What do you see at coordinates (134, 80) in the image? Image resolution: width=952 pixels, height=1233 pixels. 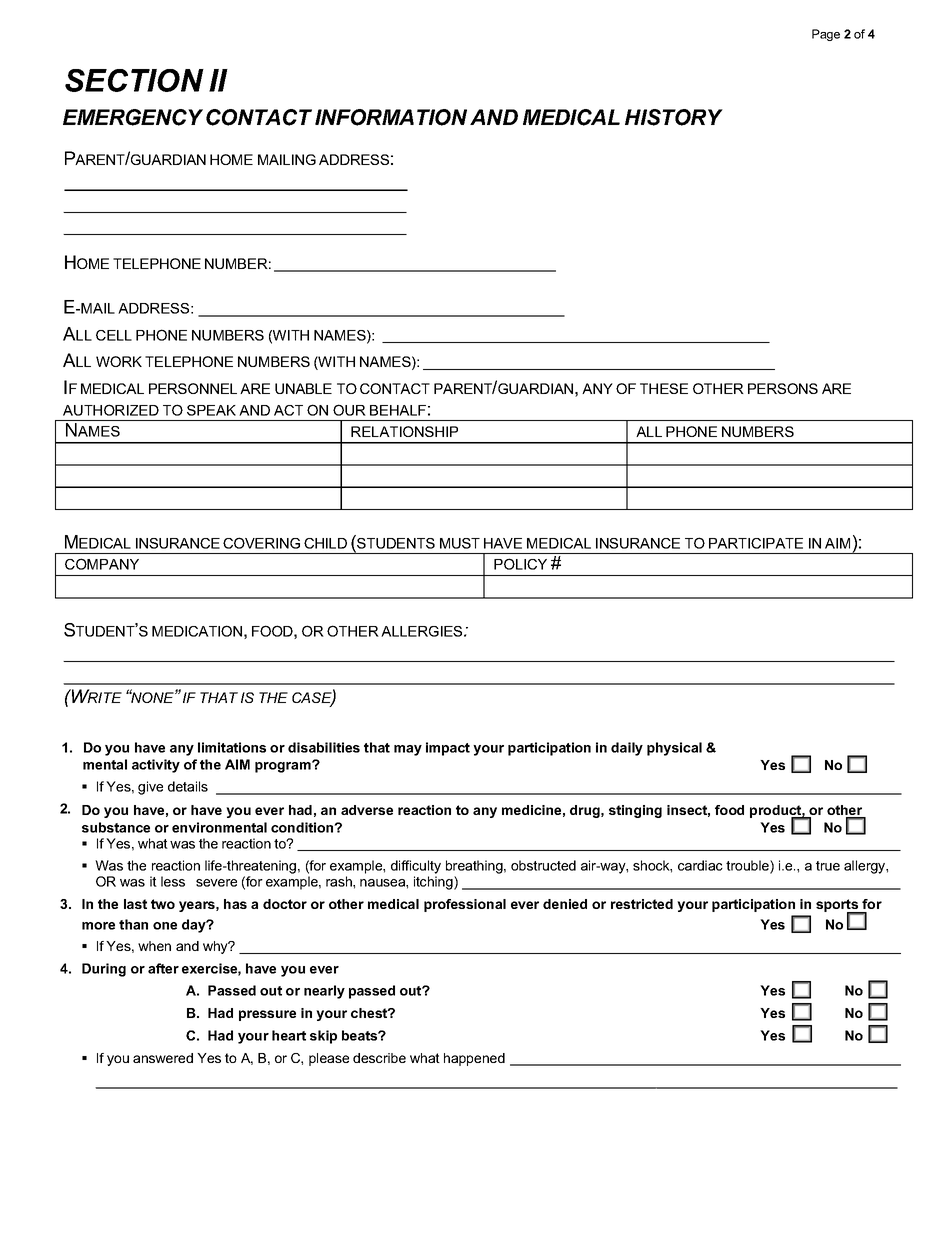 I see `SECTION` at bounding box center [134, 80].
